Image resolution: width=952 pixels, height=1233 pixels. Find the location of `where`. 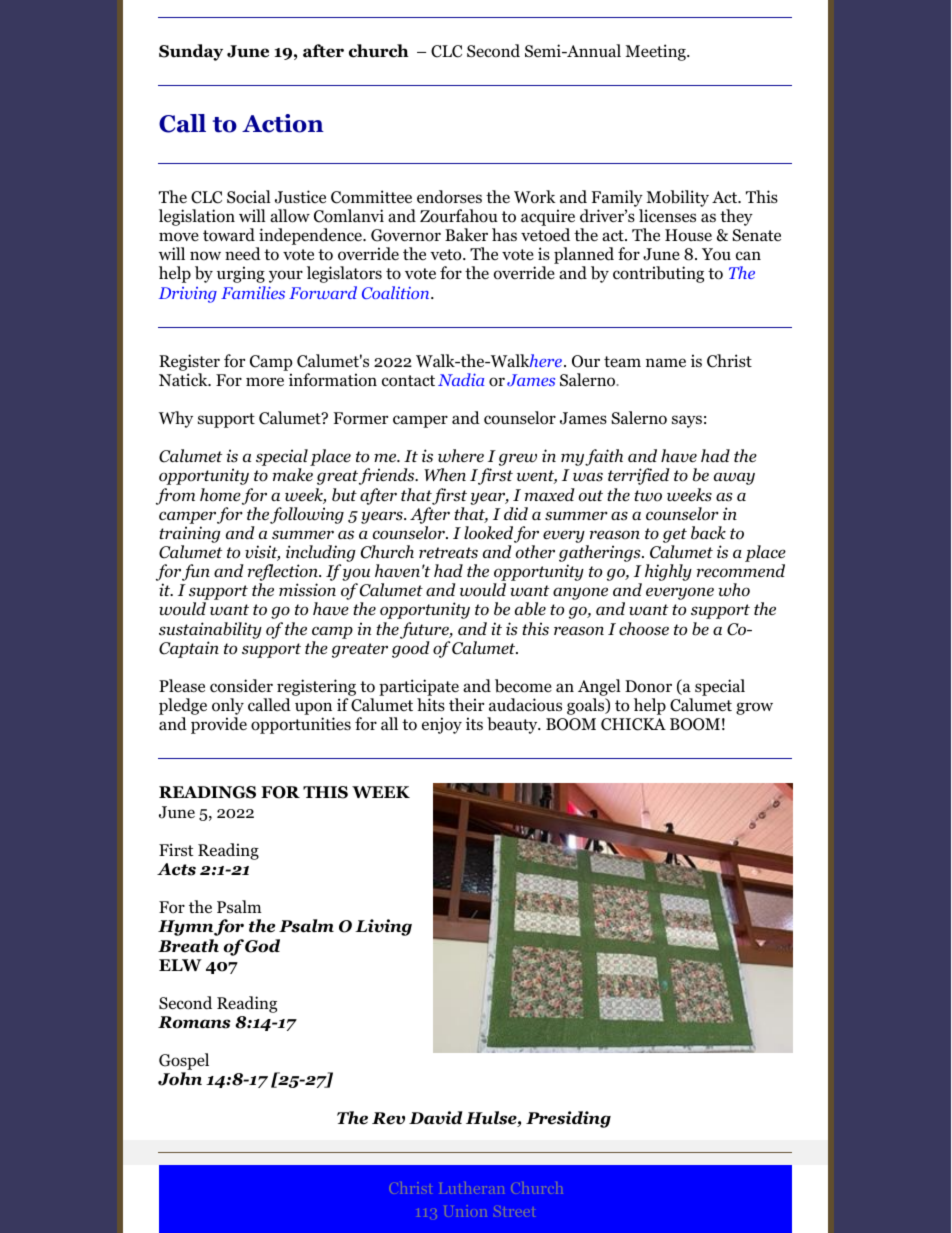

where is located at coordinates (461, 456).
